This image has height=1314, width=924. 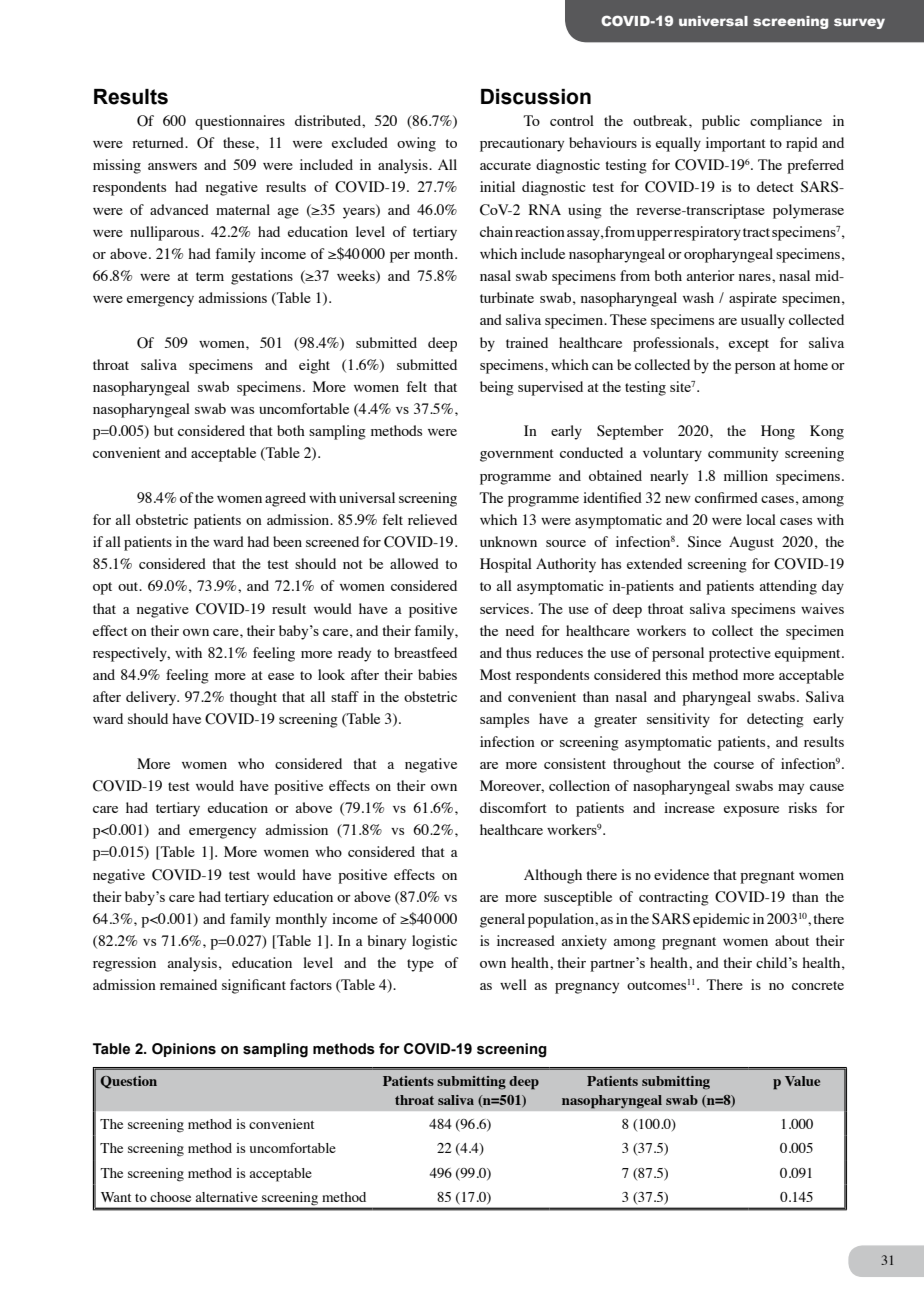 What do you see at coordinates (496, 231) in the image?
I see `chain` at bounding box center [496, 231].
